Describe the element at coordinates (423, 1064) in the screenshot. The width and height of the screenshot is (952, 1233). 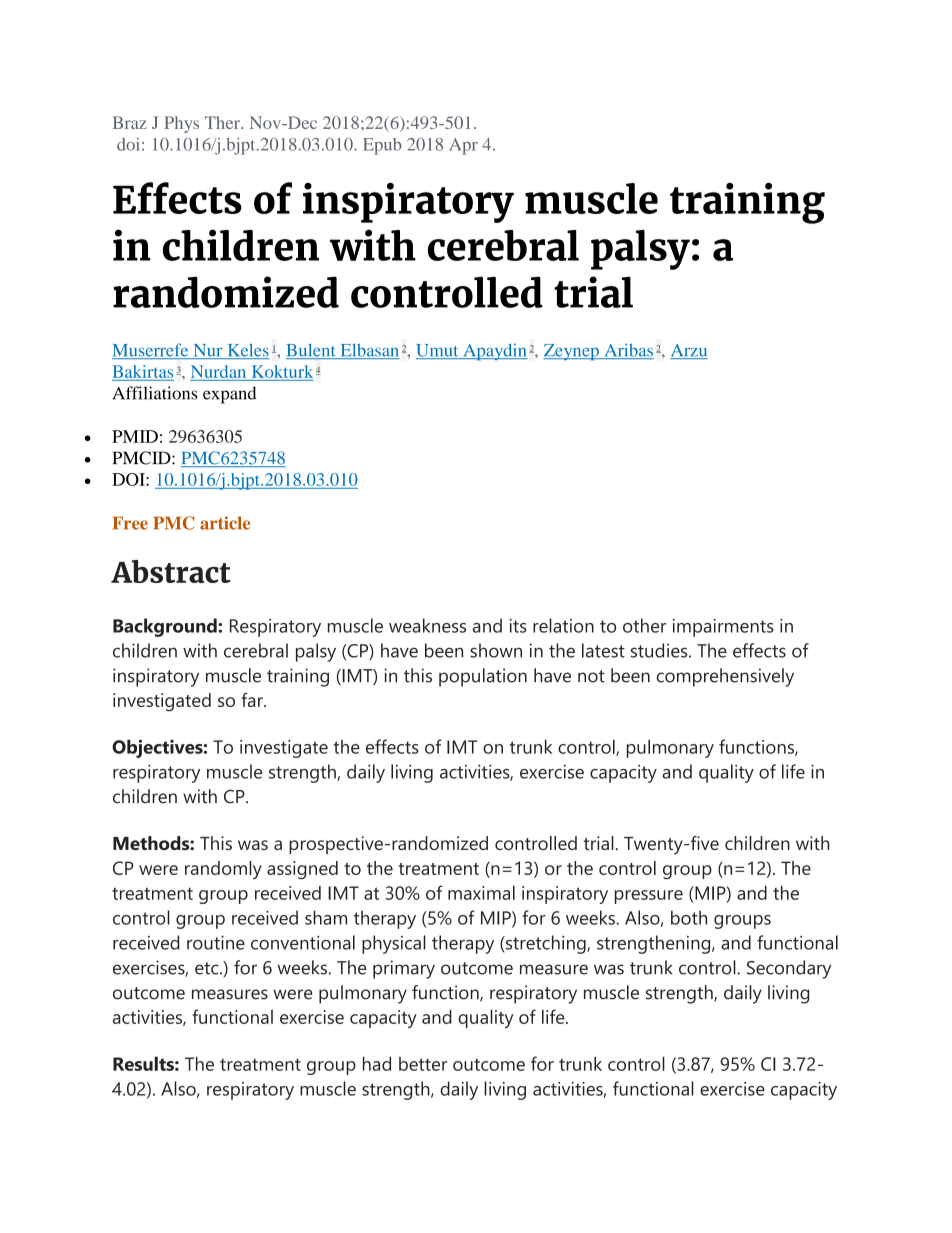
I see `better` at that location.
